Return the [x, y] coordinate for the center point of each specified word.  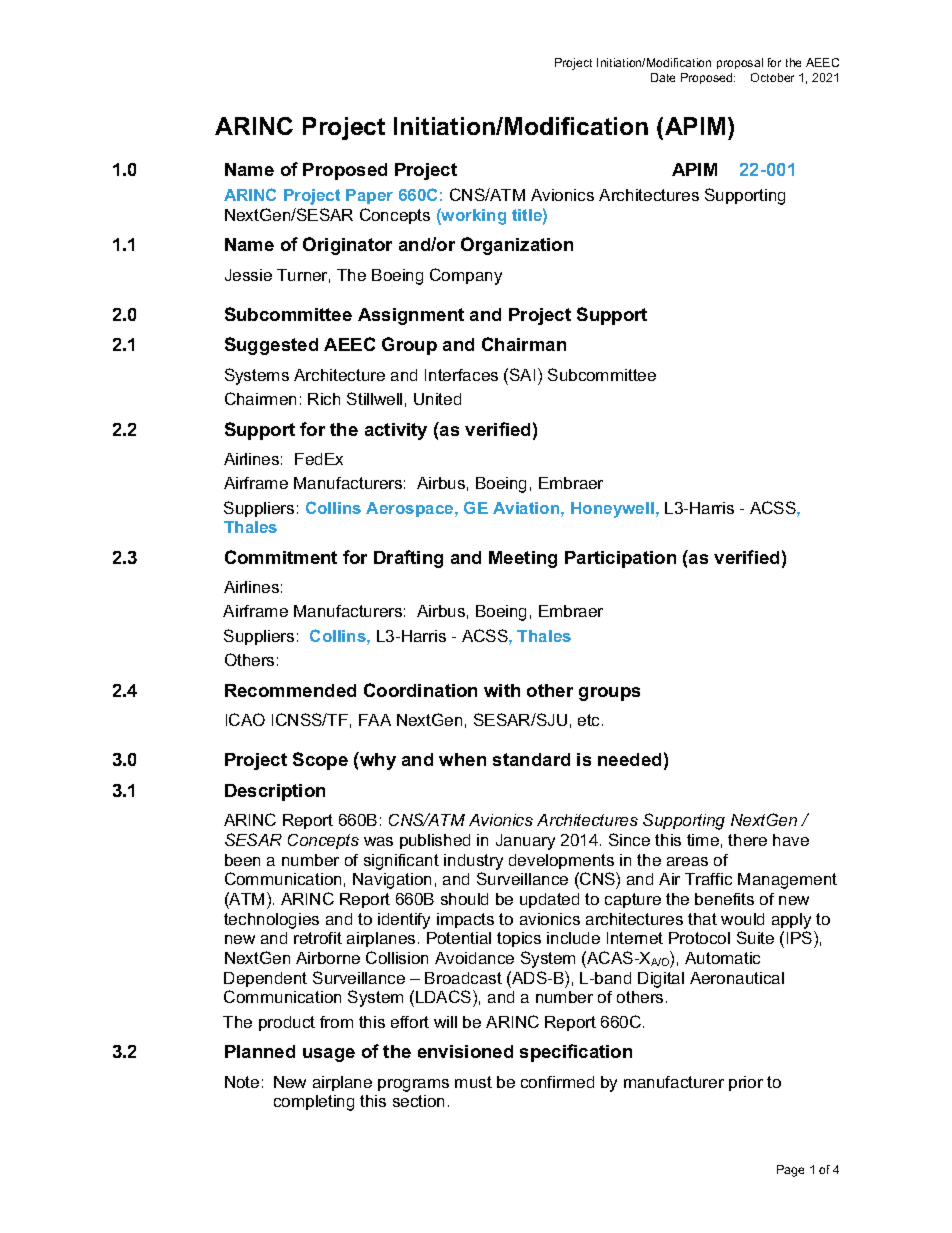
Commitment [281, 557]
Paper [369, 196]
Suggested [271, 346]
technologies [271, 921]
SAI [522, 374]
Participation [620, 559]
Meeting [523, 559]
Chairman [524, 344]
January [525, 842]
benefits [724, 899]
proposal [740, 63]
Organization [517, 246]
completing [314, 1103]
